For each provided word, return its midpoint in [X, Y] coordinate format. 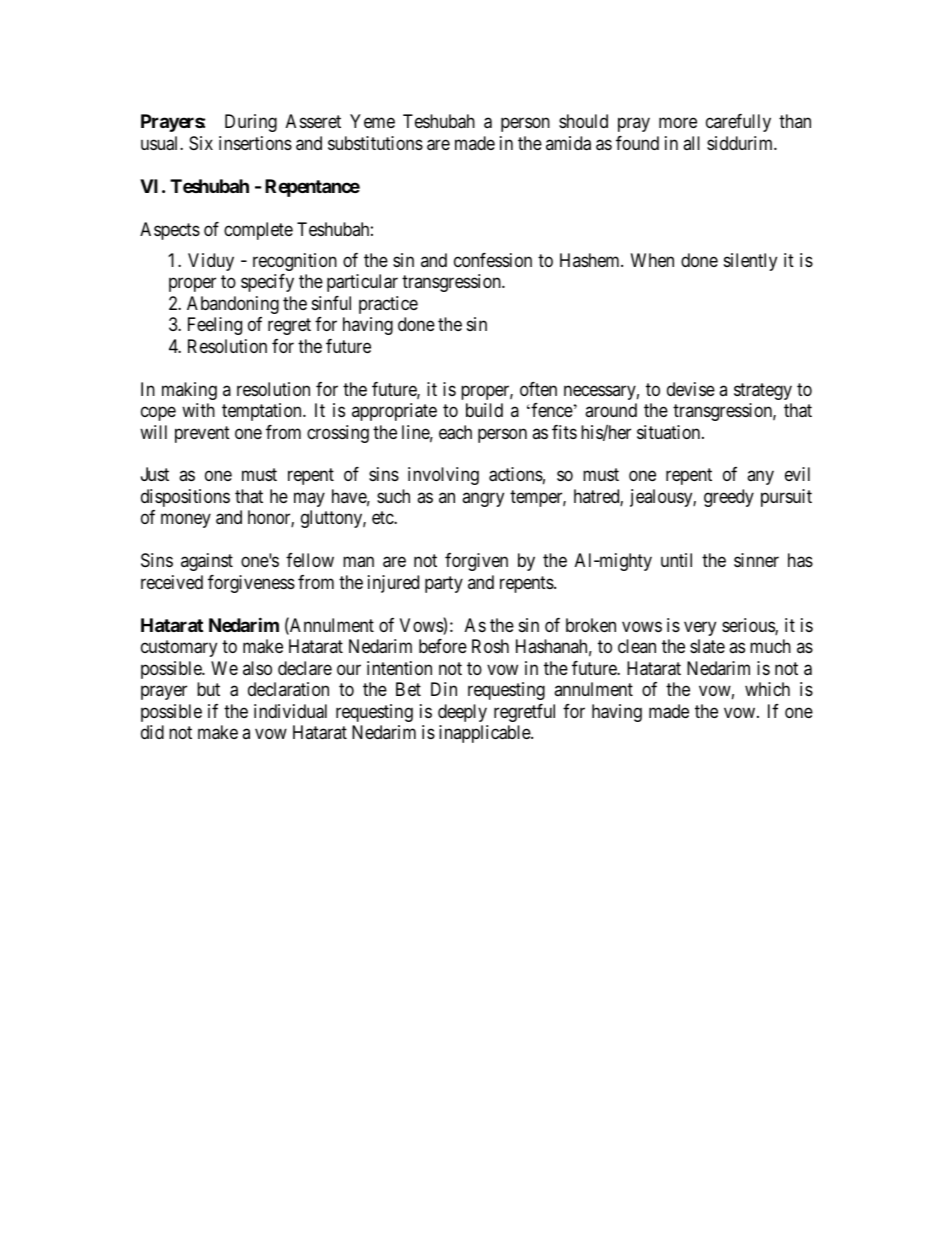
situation [670, 432]
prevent [202, 434]
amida [568, 143]
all [691, 143]
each [455, 432]
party [444, 584]
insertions [255, 143]
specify [267, 283]
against [207, 562]
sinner [756, 560]
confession [493, 260]
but [208, 689]
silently [750, 262]
